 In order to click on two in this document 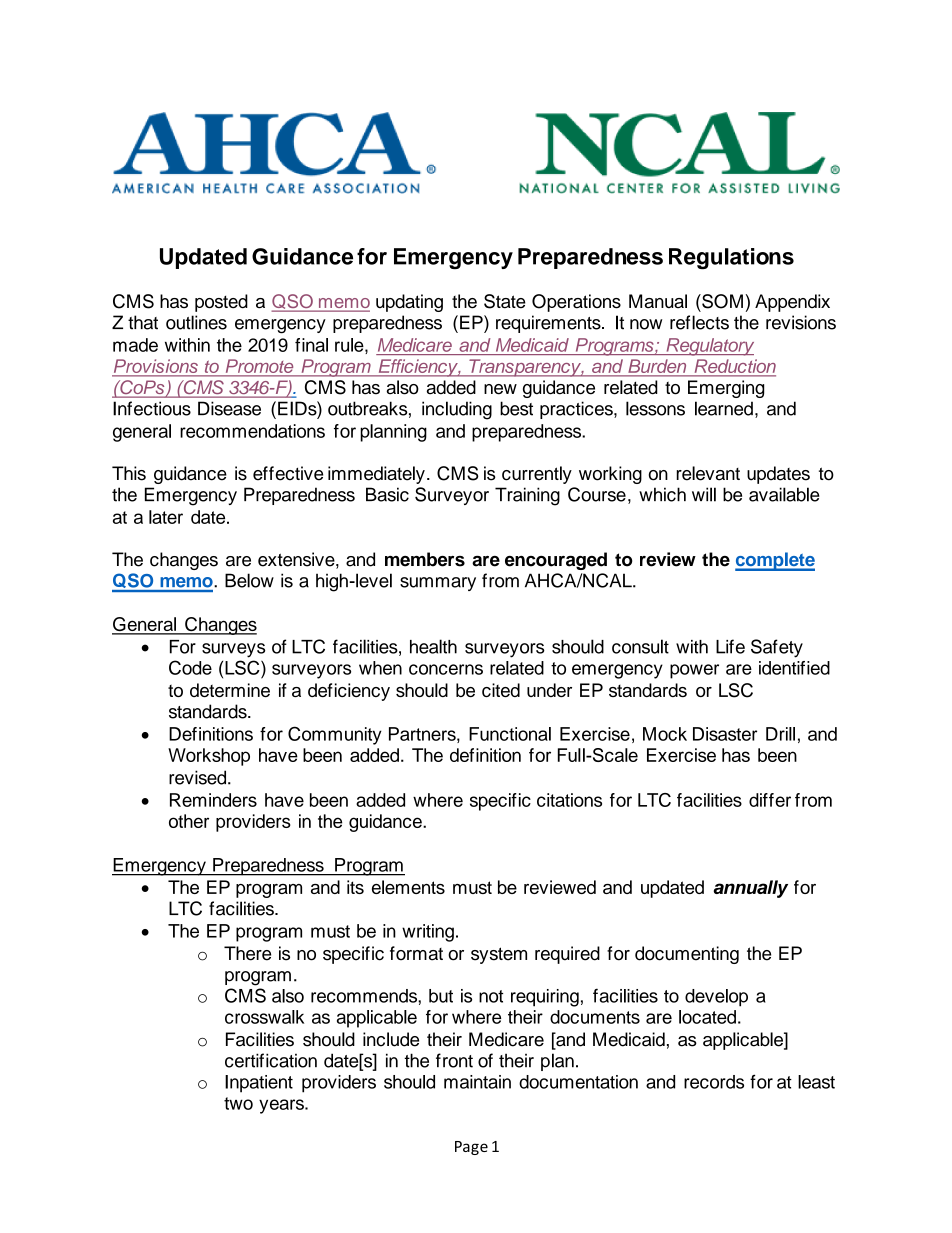, I will do `click(238, 1103)`.
